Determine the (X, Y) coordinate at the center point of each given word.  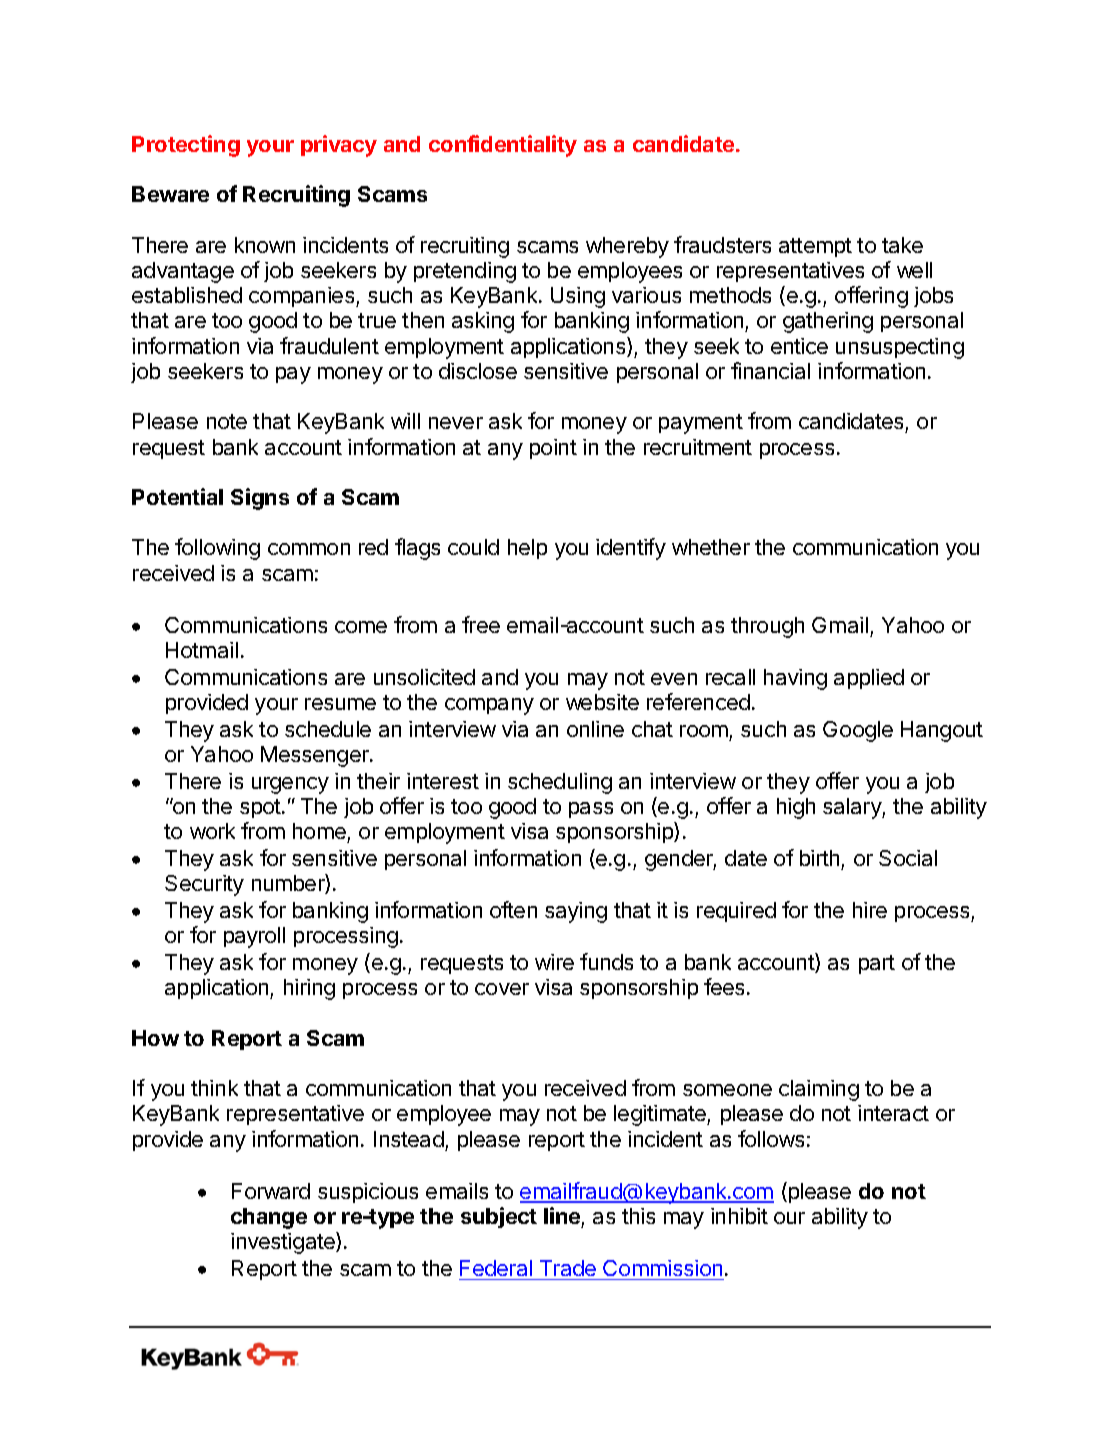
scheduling (560, 783)
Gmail (840, 625)
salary (853, 808)
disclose (478, 371)
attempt (815, 247)
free (481, 624)
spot (261, 808)
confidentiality (503, 146)
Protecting (186, 146)
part (877, 964)
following (217, 549)
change (269, 1218)
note (227, 421)
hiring (309, 989)
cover (502, 989)
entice (799, 346)
